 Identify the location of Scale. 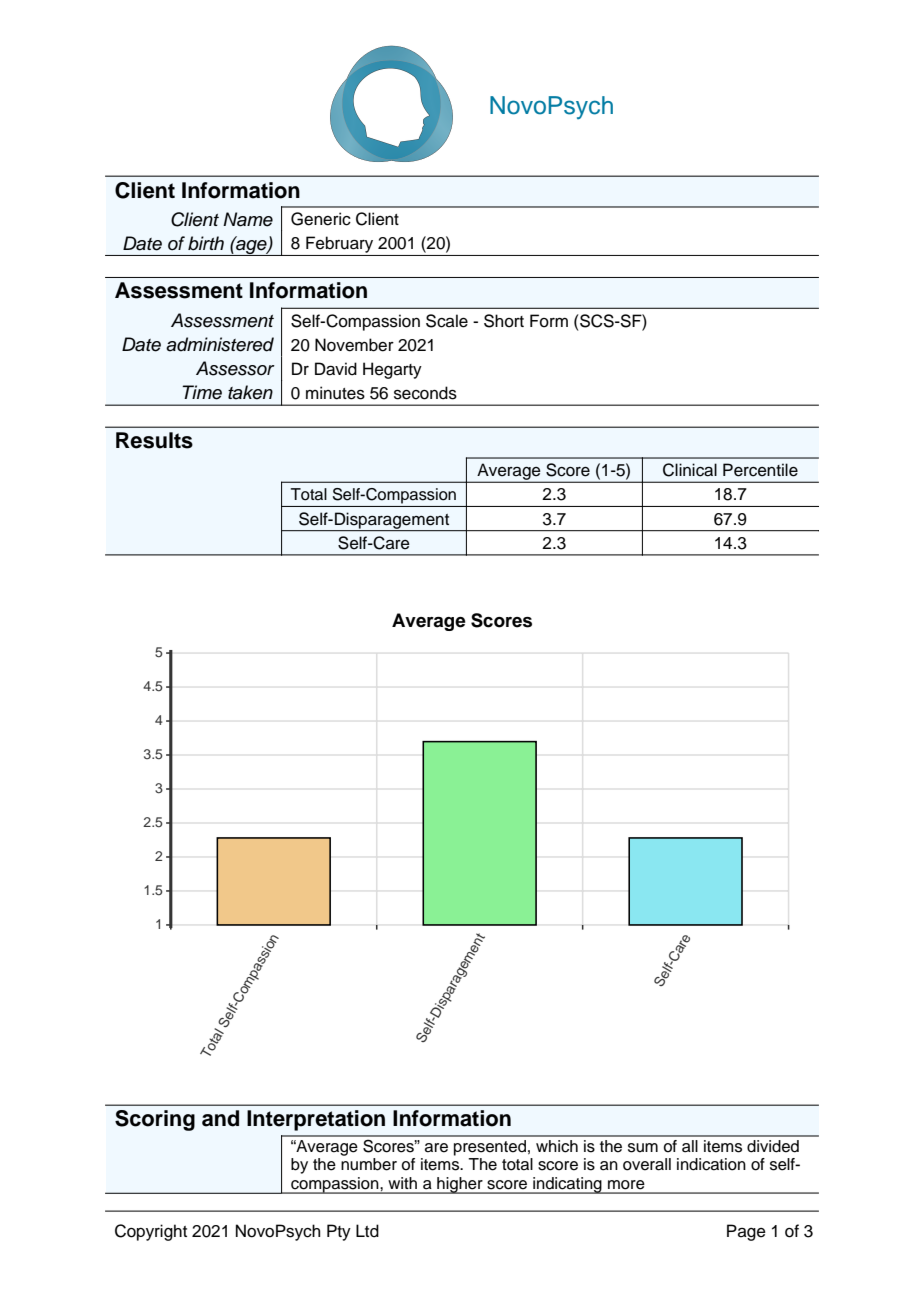
(447, 321).
